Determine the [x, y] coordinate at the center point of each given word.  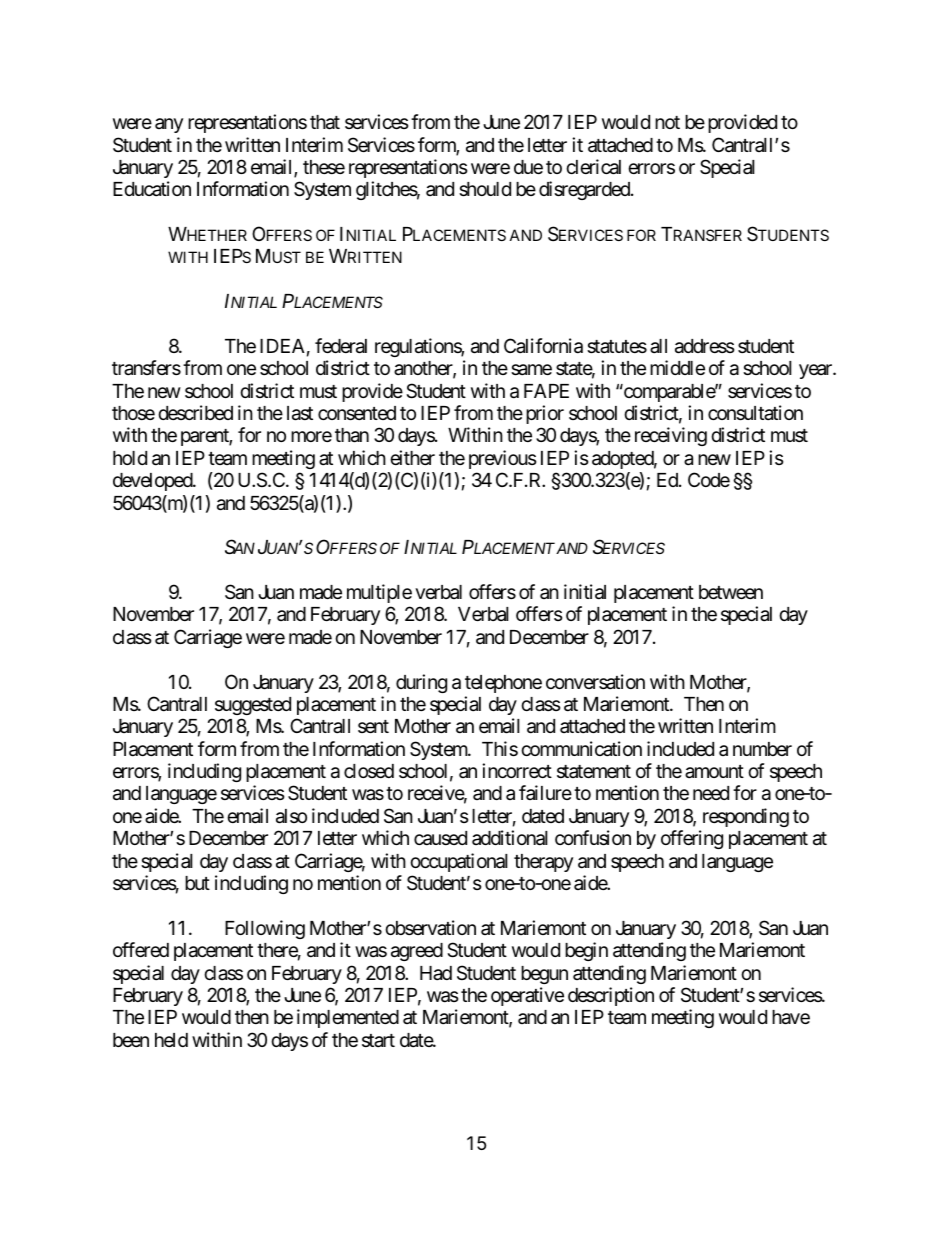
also [291, 816]
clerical [593, 167]
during [421, 683]
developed [153, 482]
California [543, 346]
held [171, 1040]
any [169, 125]
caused [440, 838]
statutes [617, 347]
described [195, 412]
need [711, 793]
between [731, 592]
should [485, 189]
